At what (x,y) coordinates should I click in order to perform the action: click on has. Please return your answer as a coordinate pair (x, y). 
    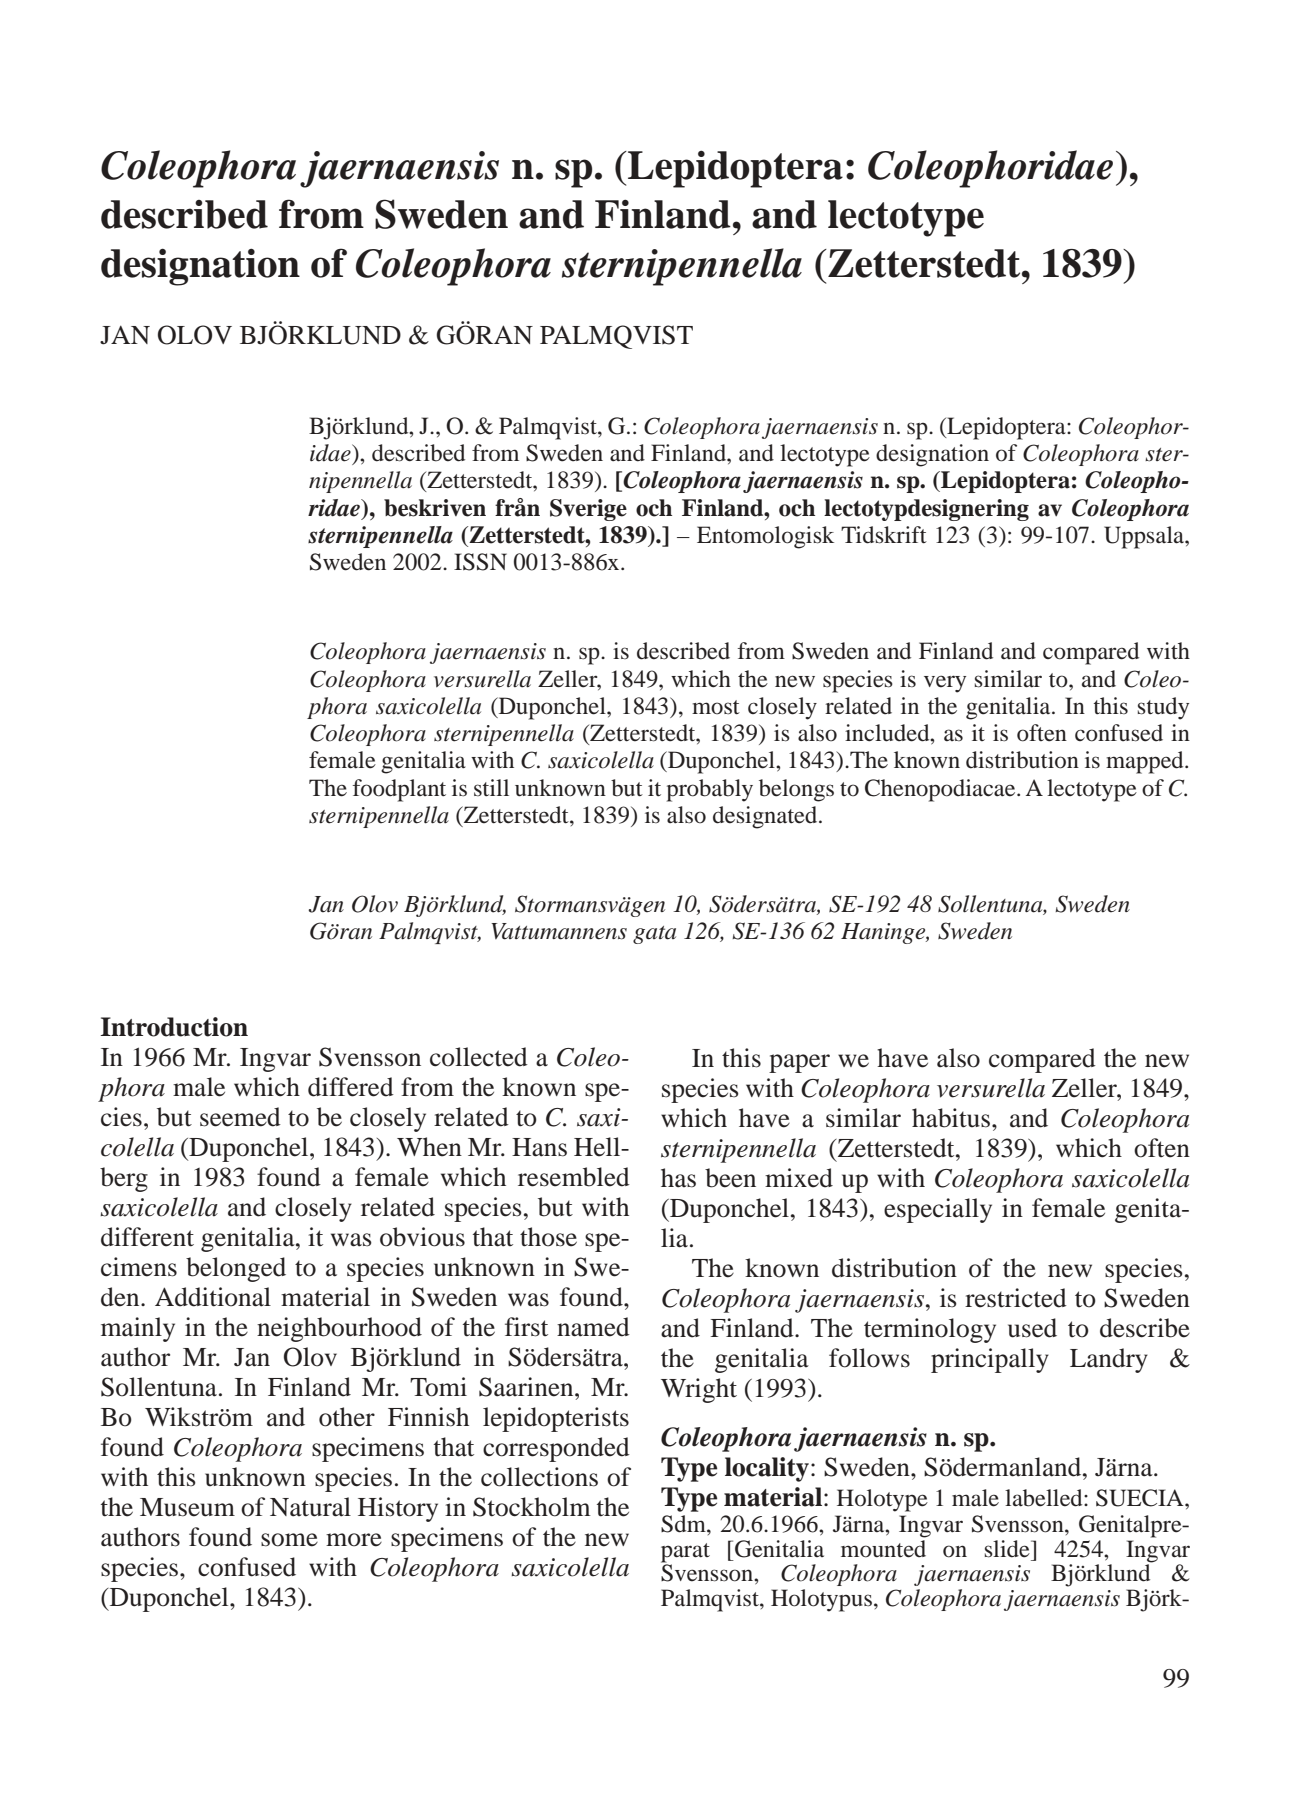
    Looking at the image, I should click on (678, 1178).
